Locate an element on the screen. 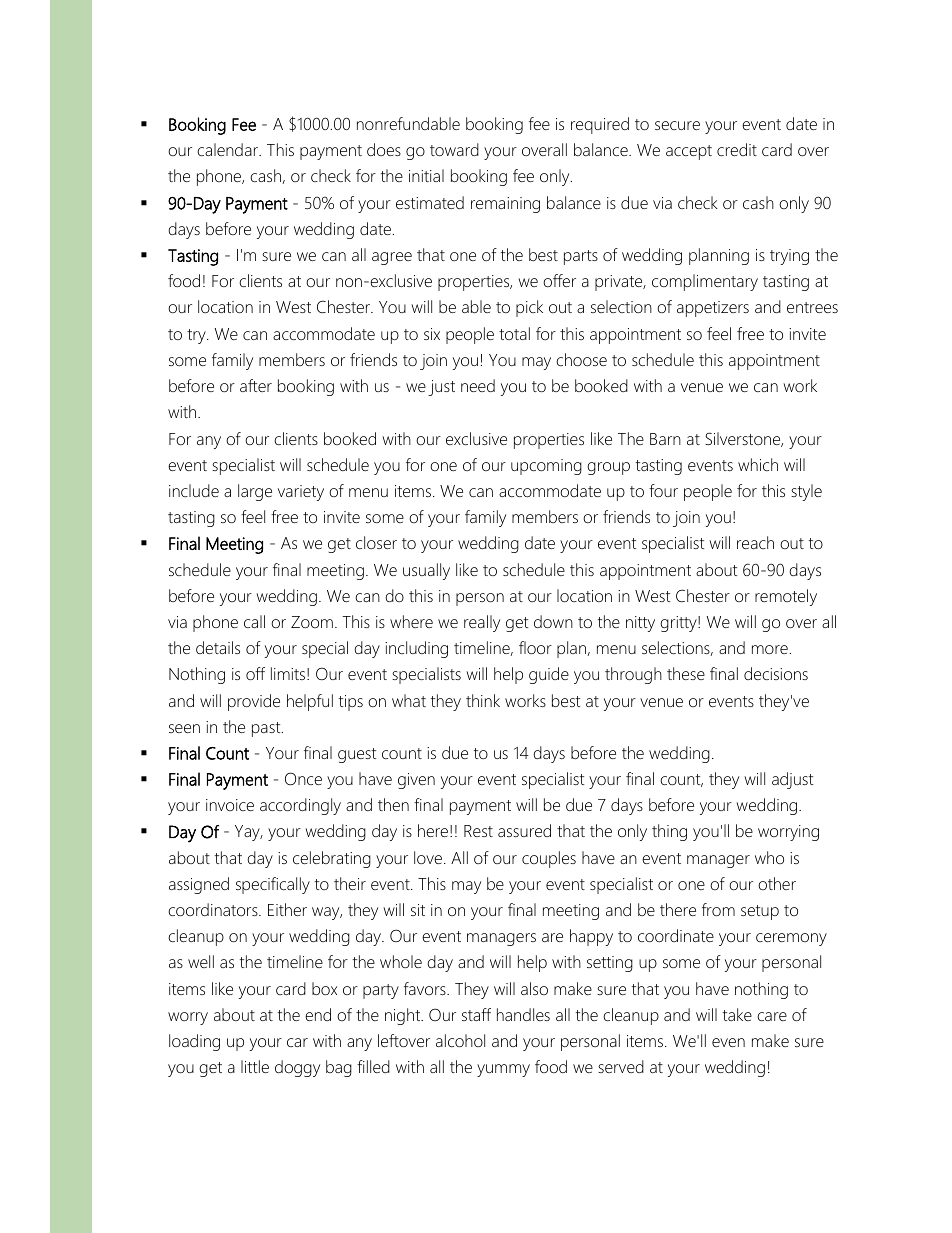  take is located at coordinates (737, 1014).
